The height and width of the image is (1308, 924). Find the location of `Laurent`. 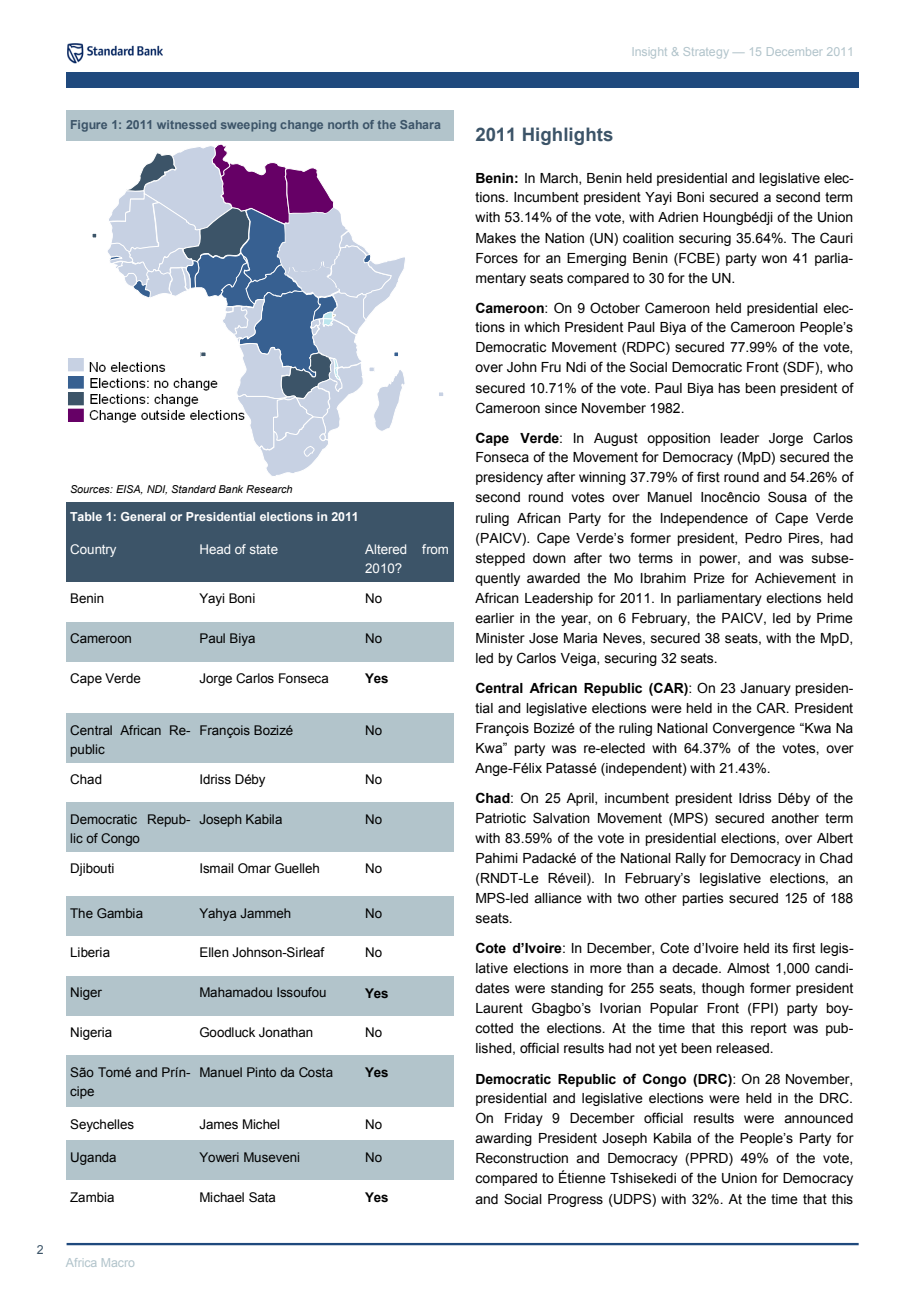

Laurent is located at coordinates (499, 1008).
